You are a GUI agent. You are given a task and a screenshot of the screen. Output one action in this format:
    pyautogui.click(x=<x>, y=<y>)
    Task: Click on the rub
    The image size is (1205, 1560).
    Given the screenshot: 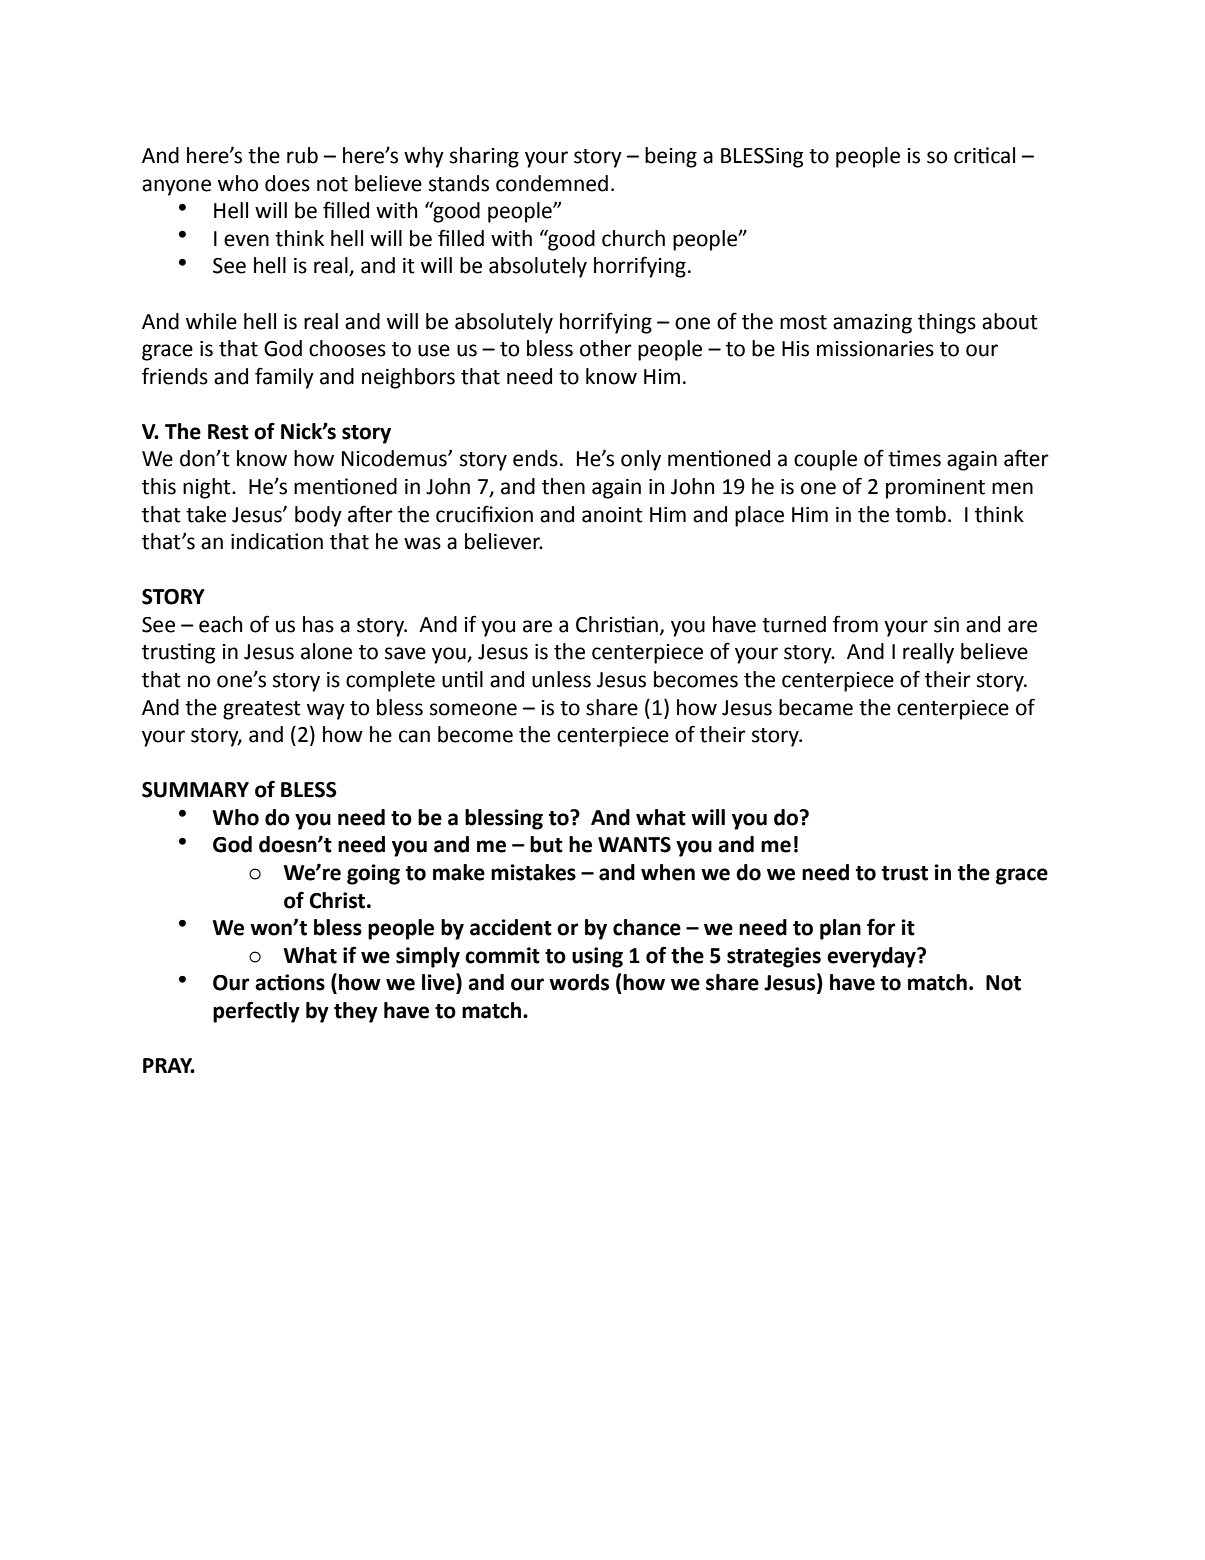 What is the action you would take?
    pyautogui.click(x=302, y=155)
